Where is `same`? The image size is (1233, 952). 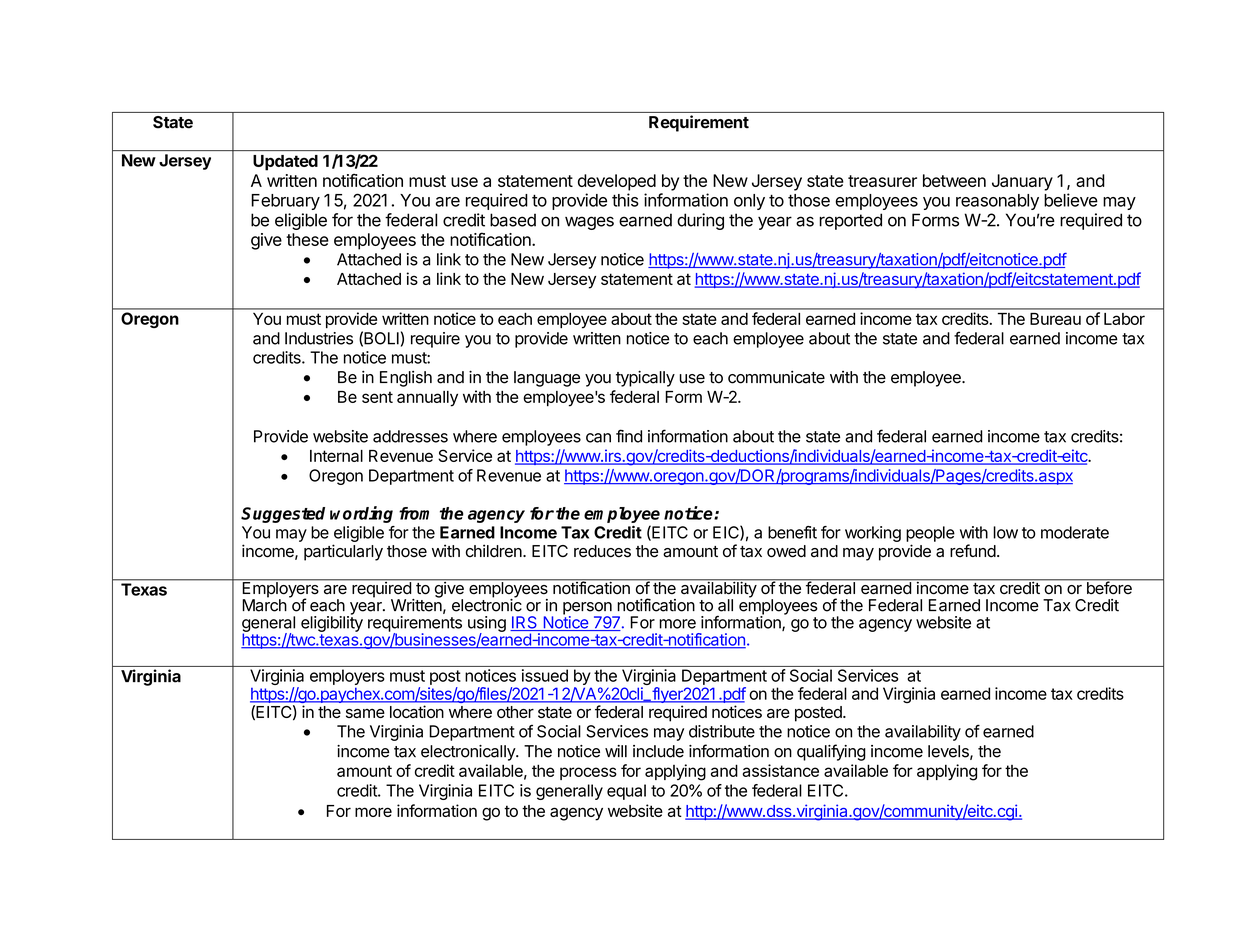
same is located at coordinates (365, 713).
